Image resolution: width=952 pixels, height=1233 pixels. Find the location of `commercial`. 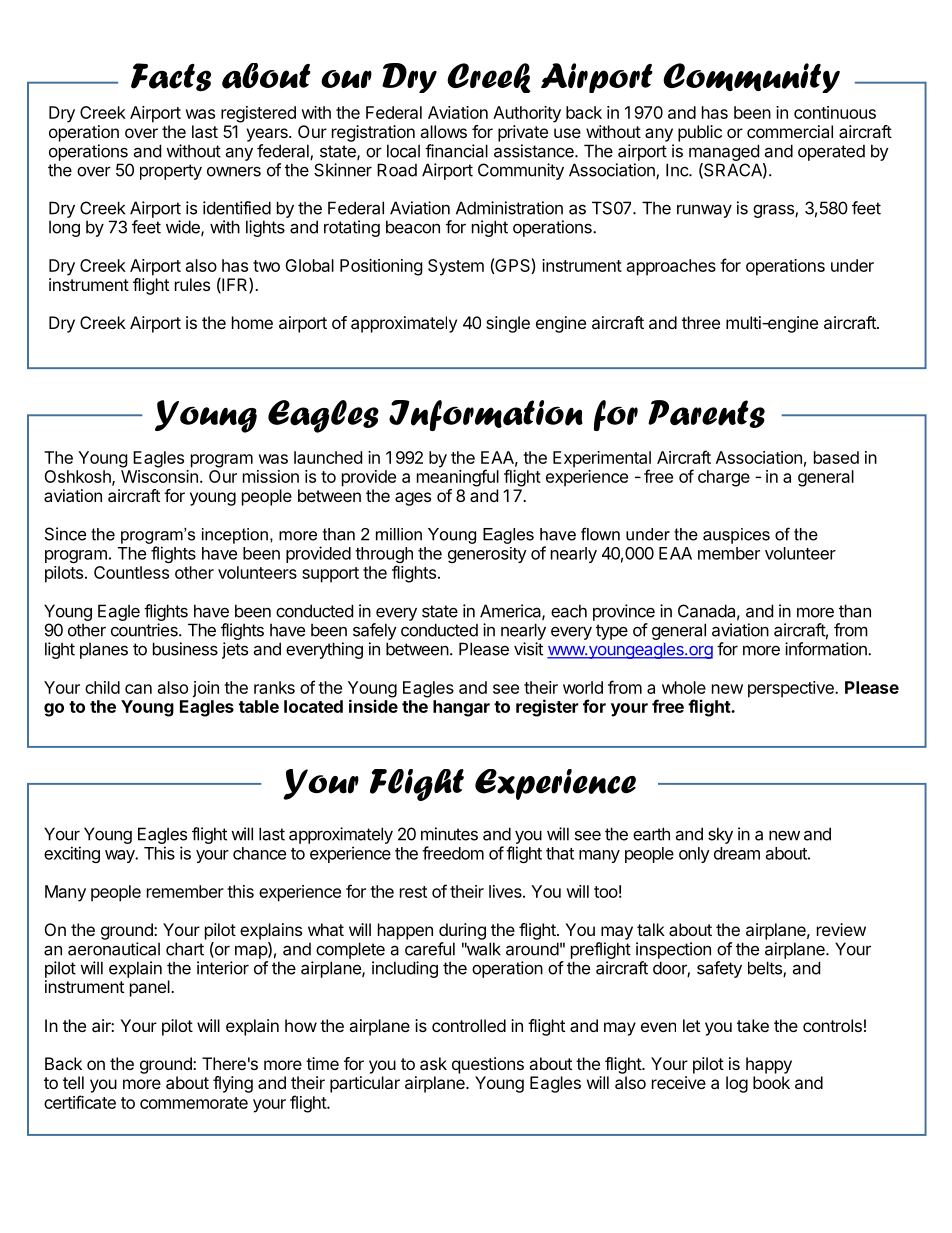

commercial is located at coordinates (790, 131).
